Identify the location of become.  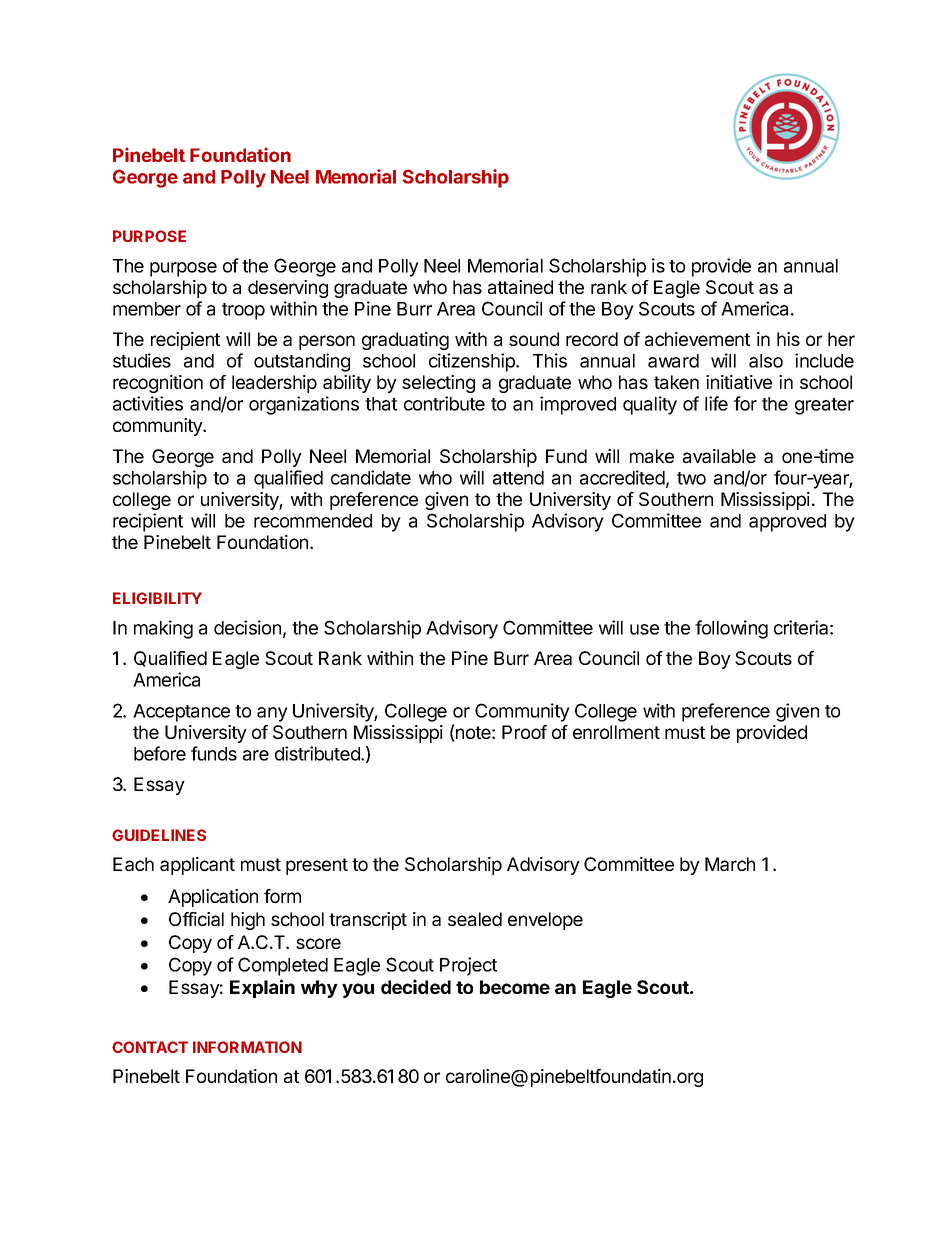
(515, 987).
